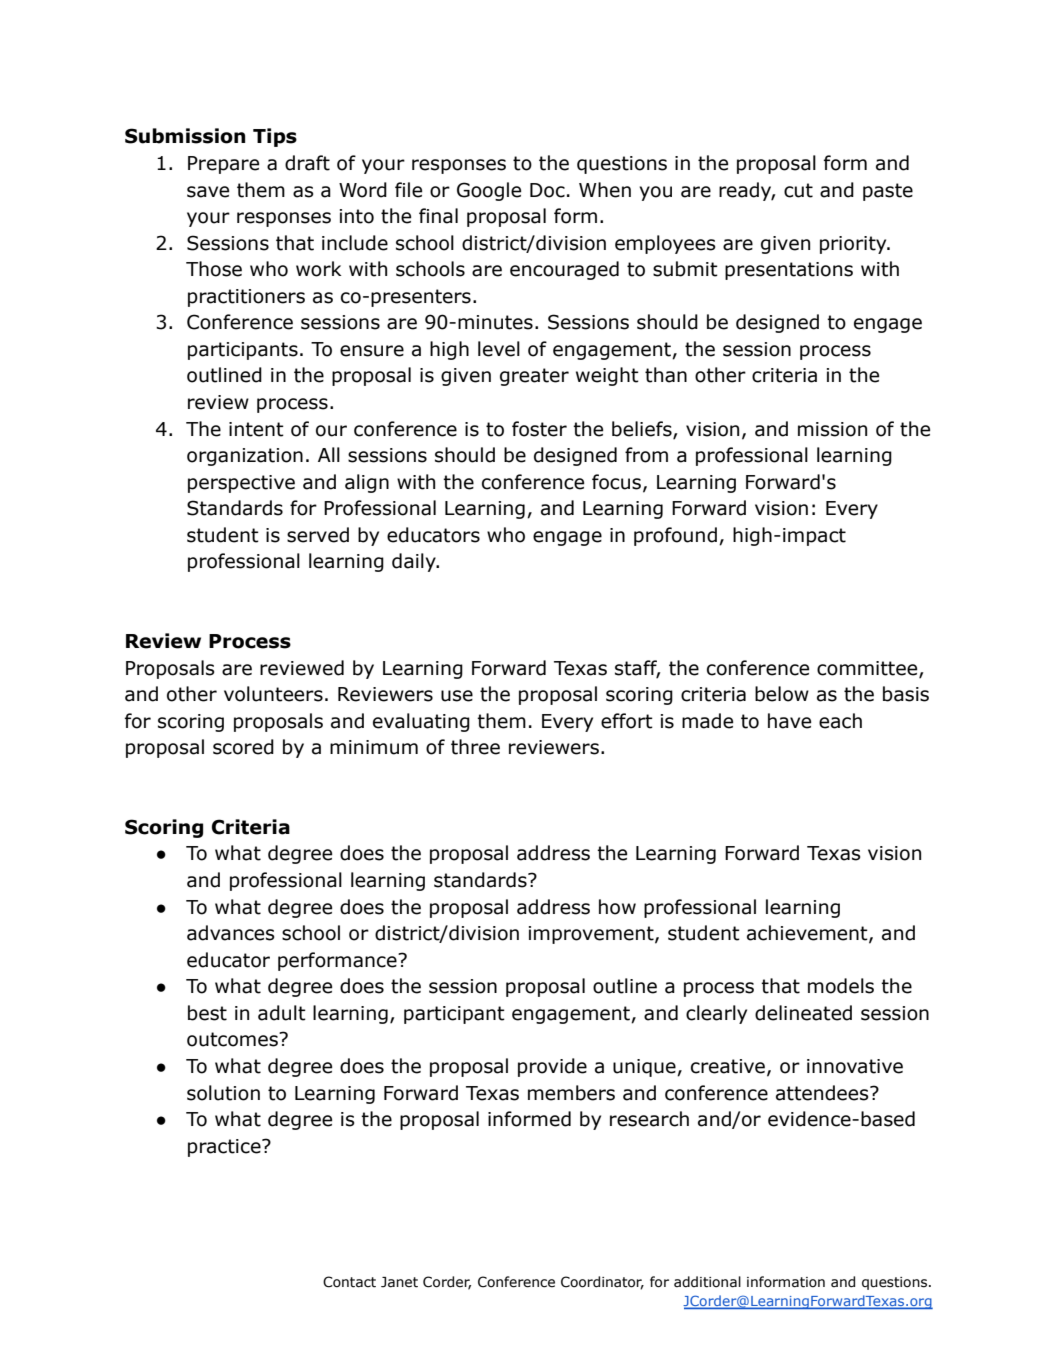 This image has height=1368, width=1057. I want to click on Contact, so click(349, 1282).
